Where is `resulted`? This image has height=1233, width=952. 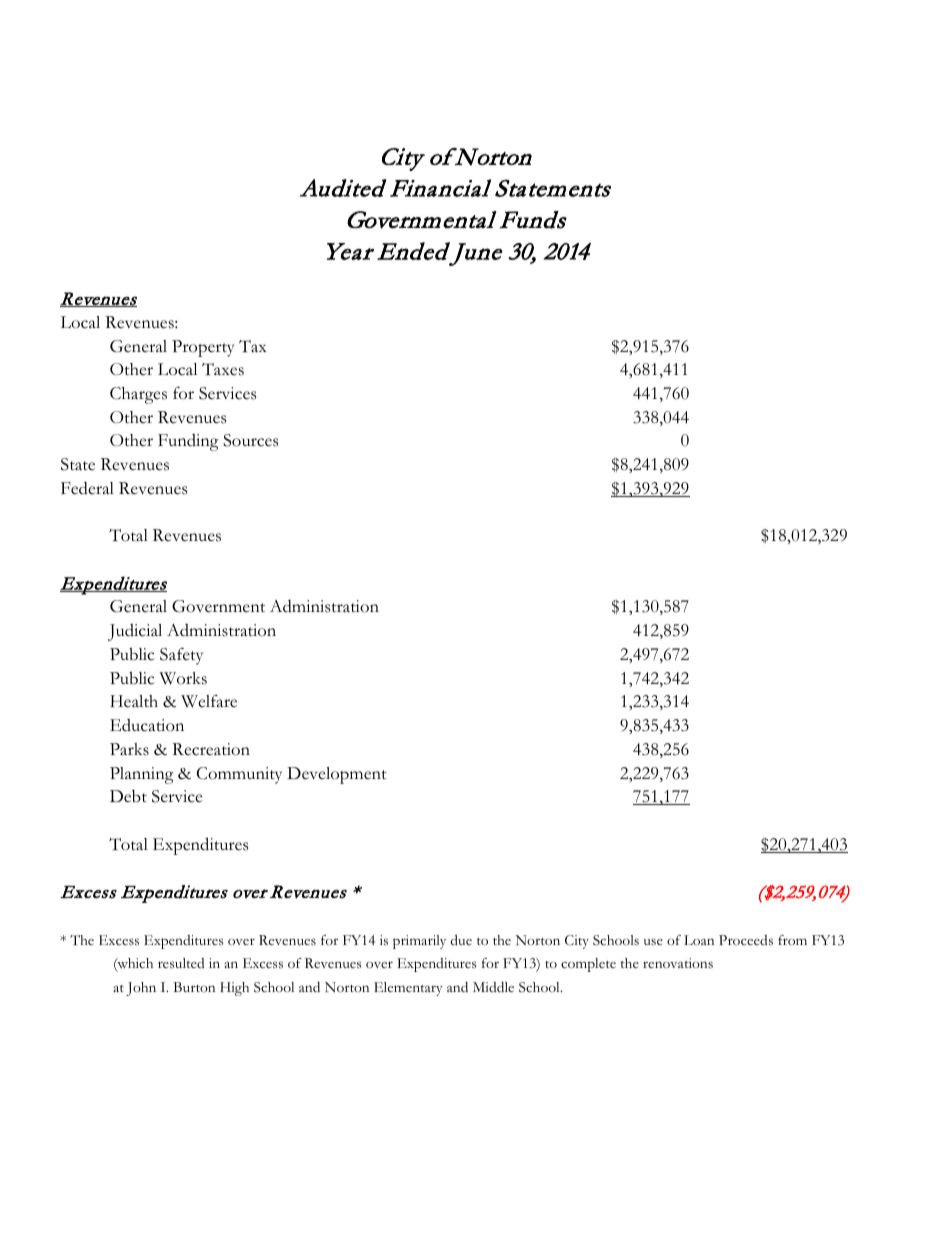
resulted is located at coordinates (181, 963).
